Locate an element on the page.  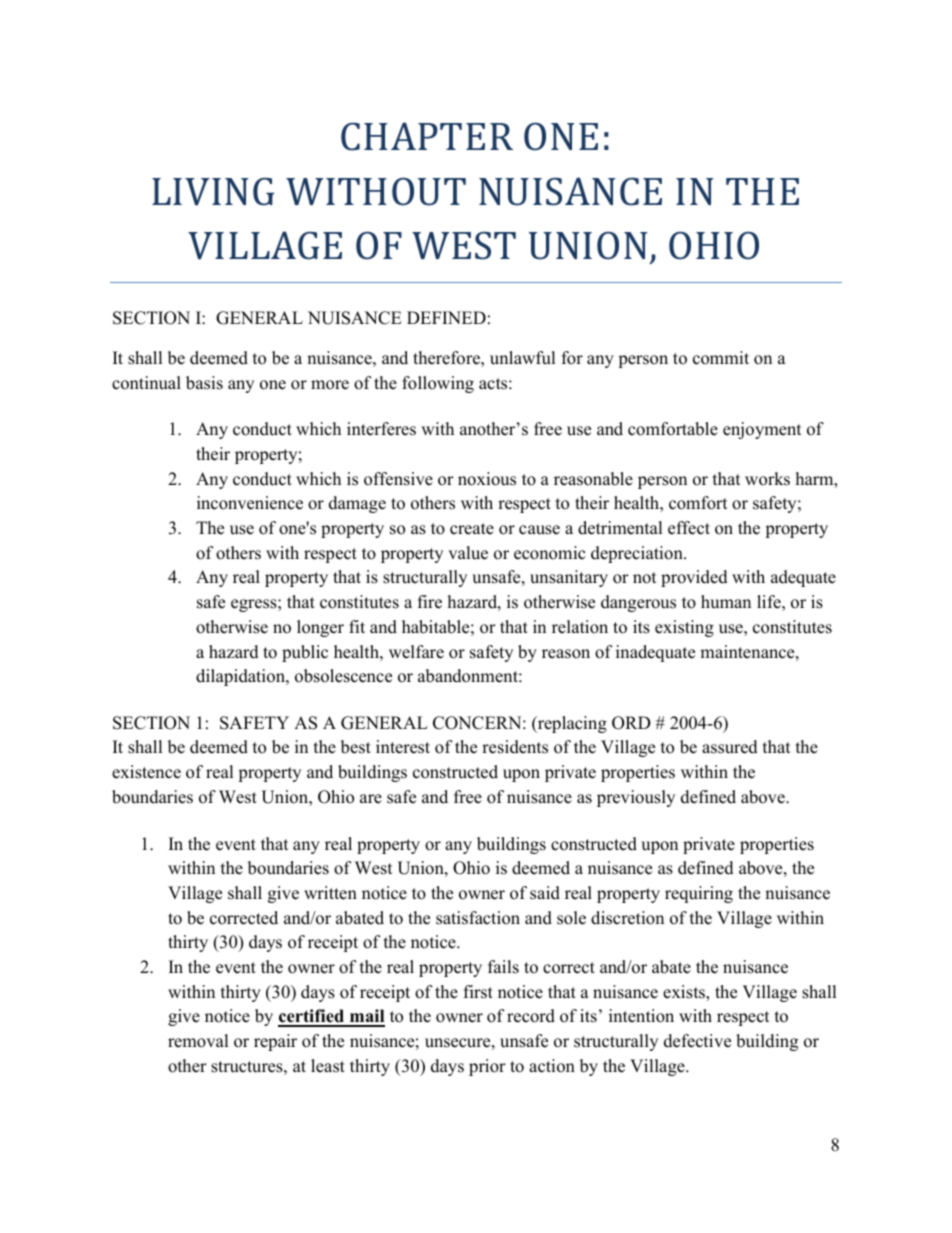
assured is located at coordinates (730, 747).
